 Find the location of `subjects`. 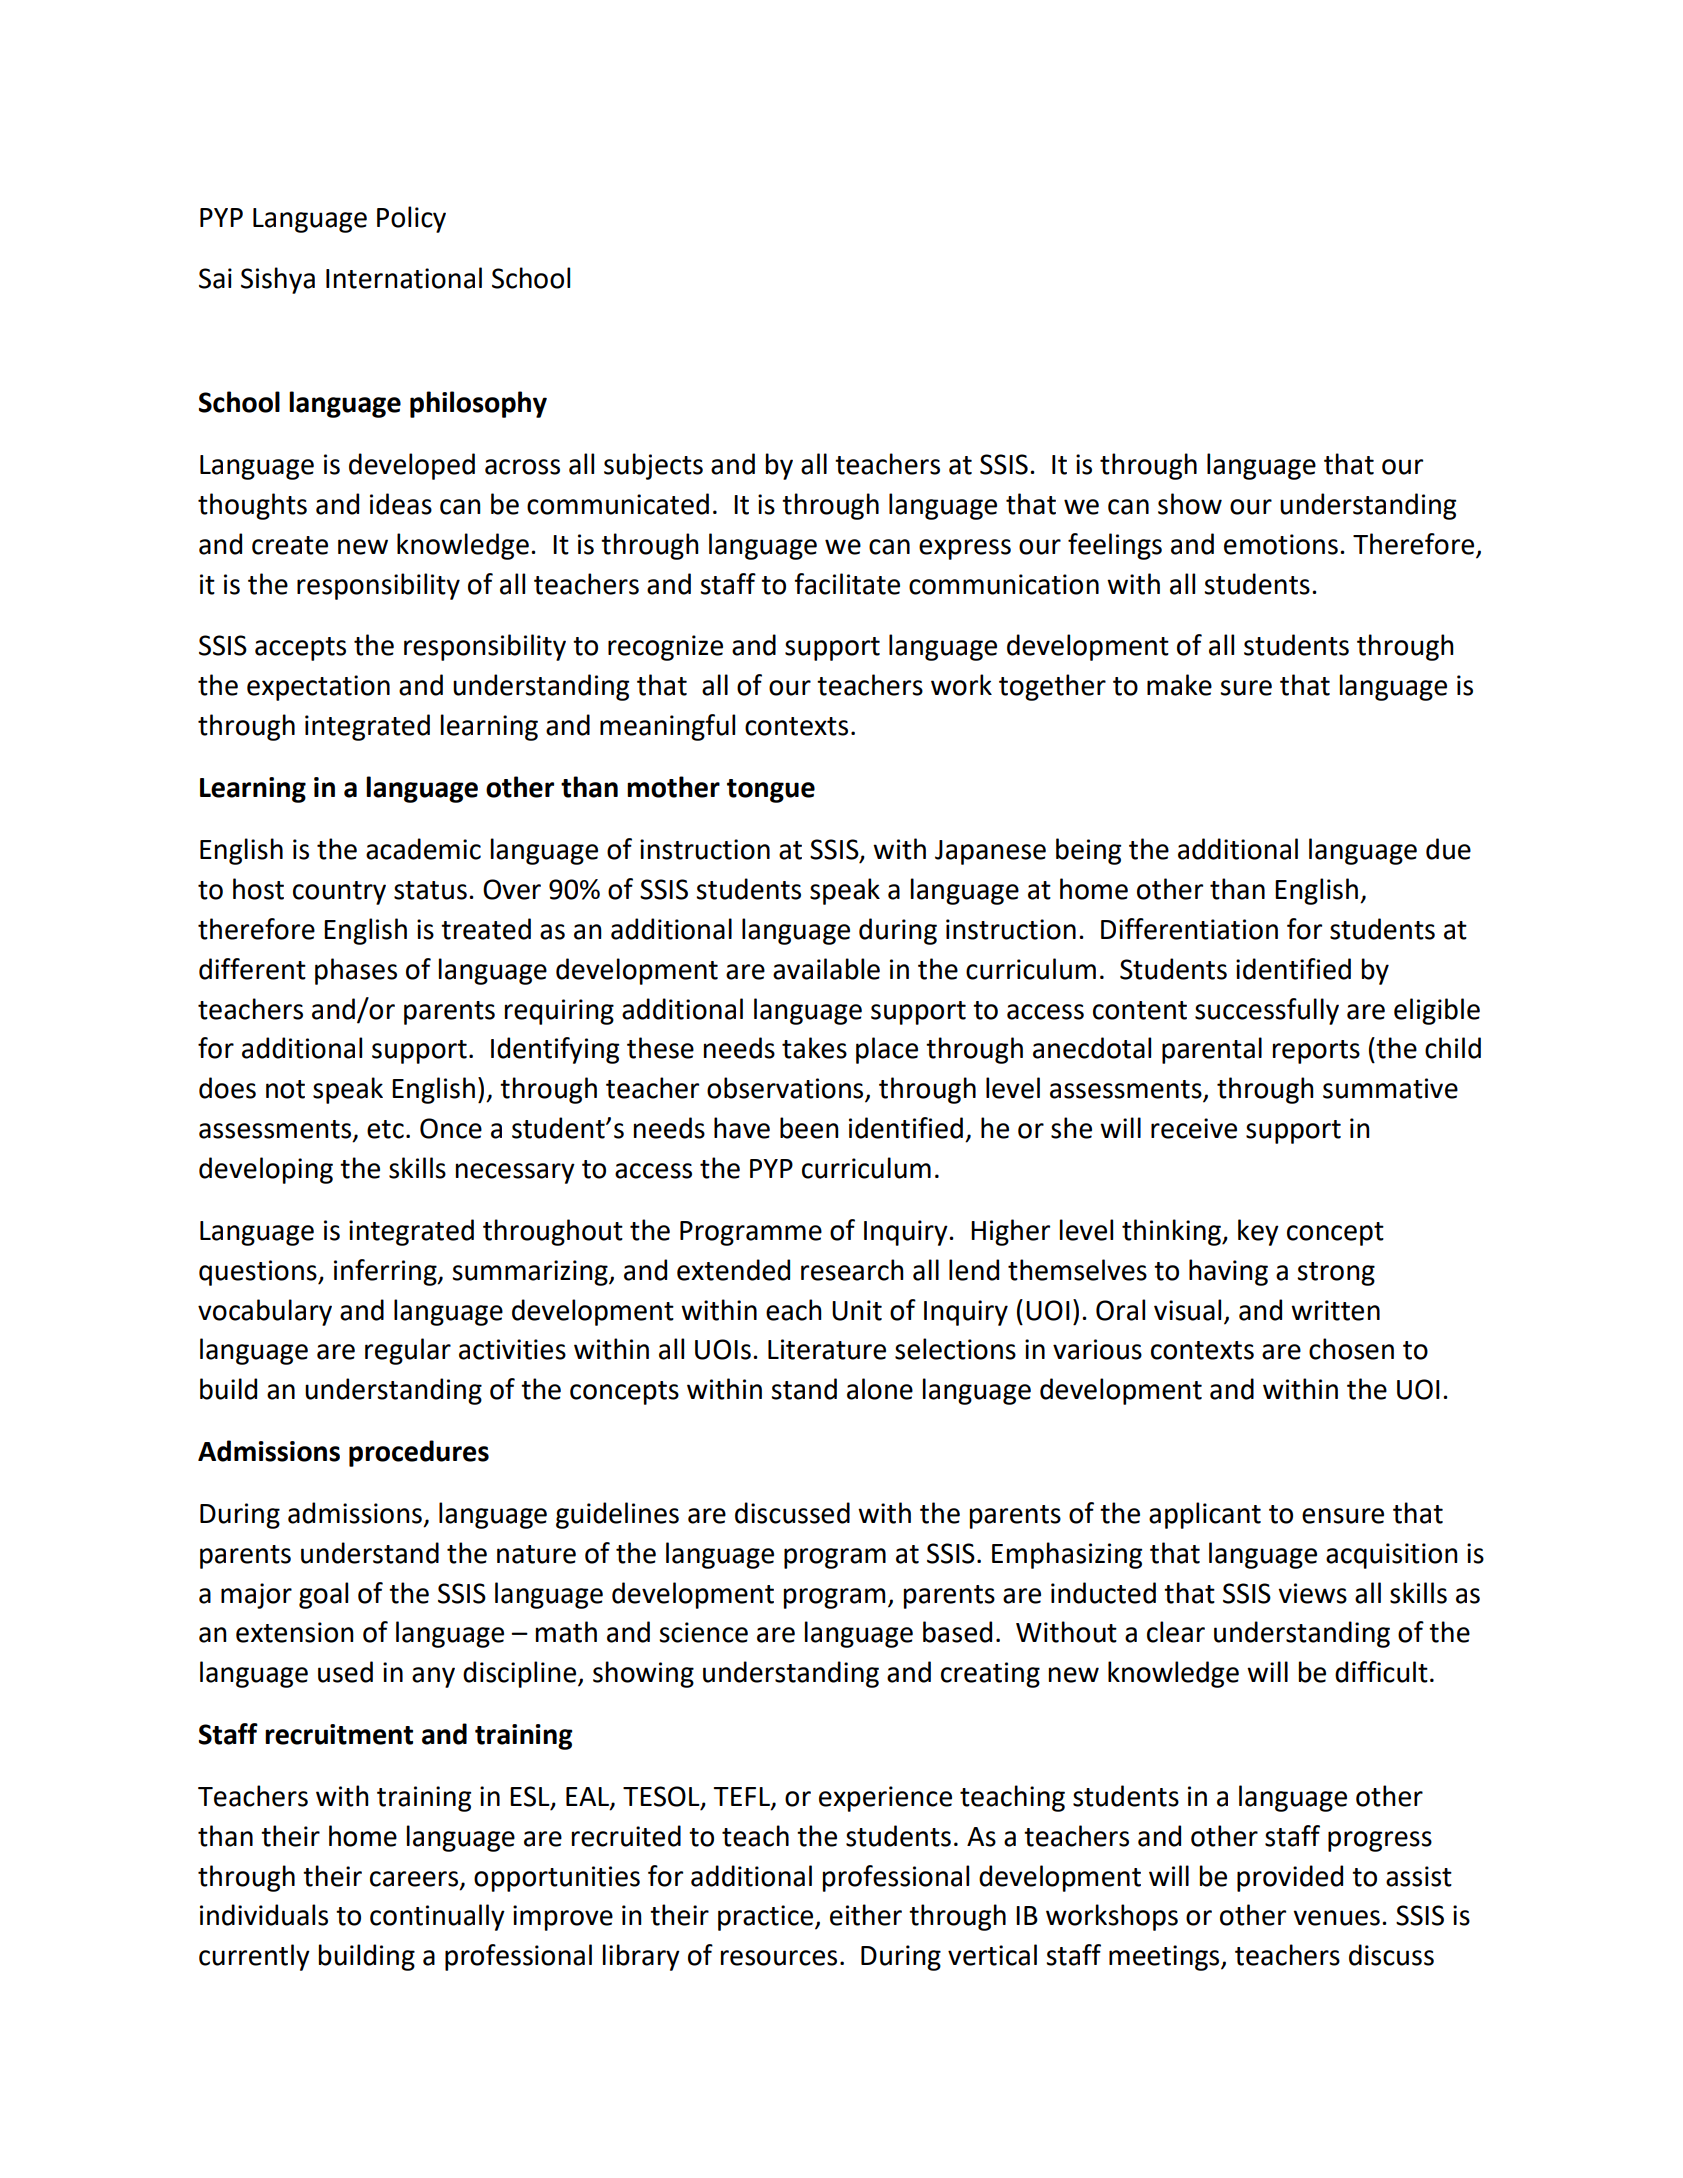

subjects is located at coordinates (653, 466).
